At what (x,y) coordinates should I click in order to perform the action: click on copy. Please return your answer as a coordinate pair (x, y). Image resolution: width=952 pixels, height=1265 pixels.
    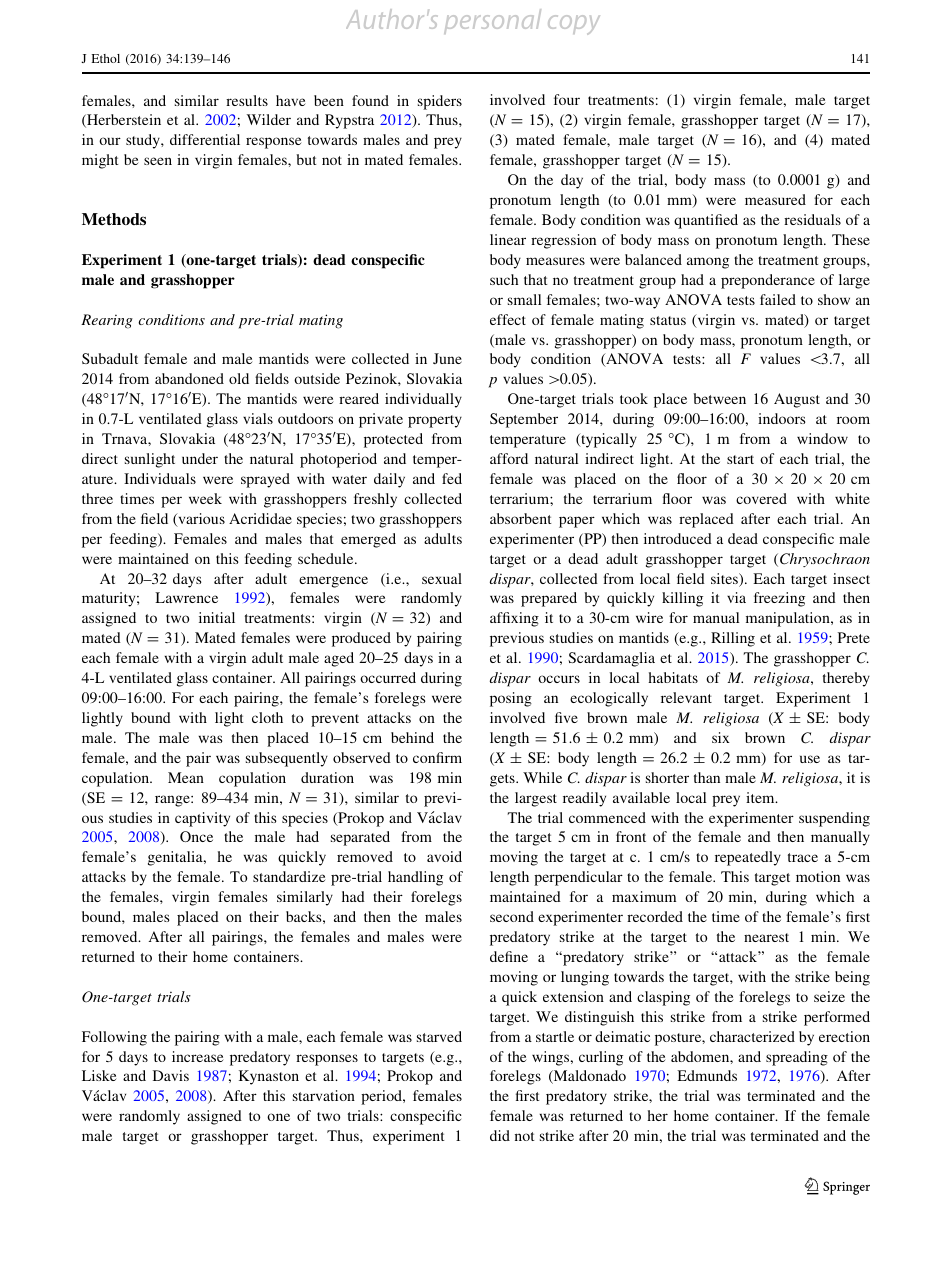
    Looking at the image, I should click on (574, 25).
